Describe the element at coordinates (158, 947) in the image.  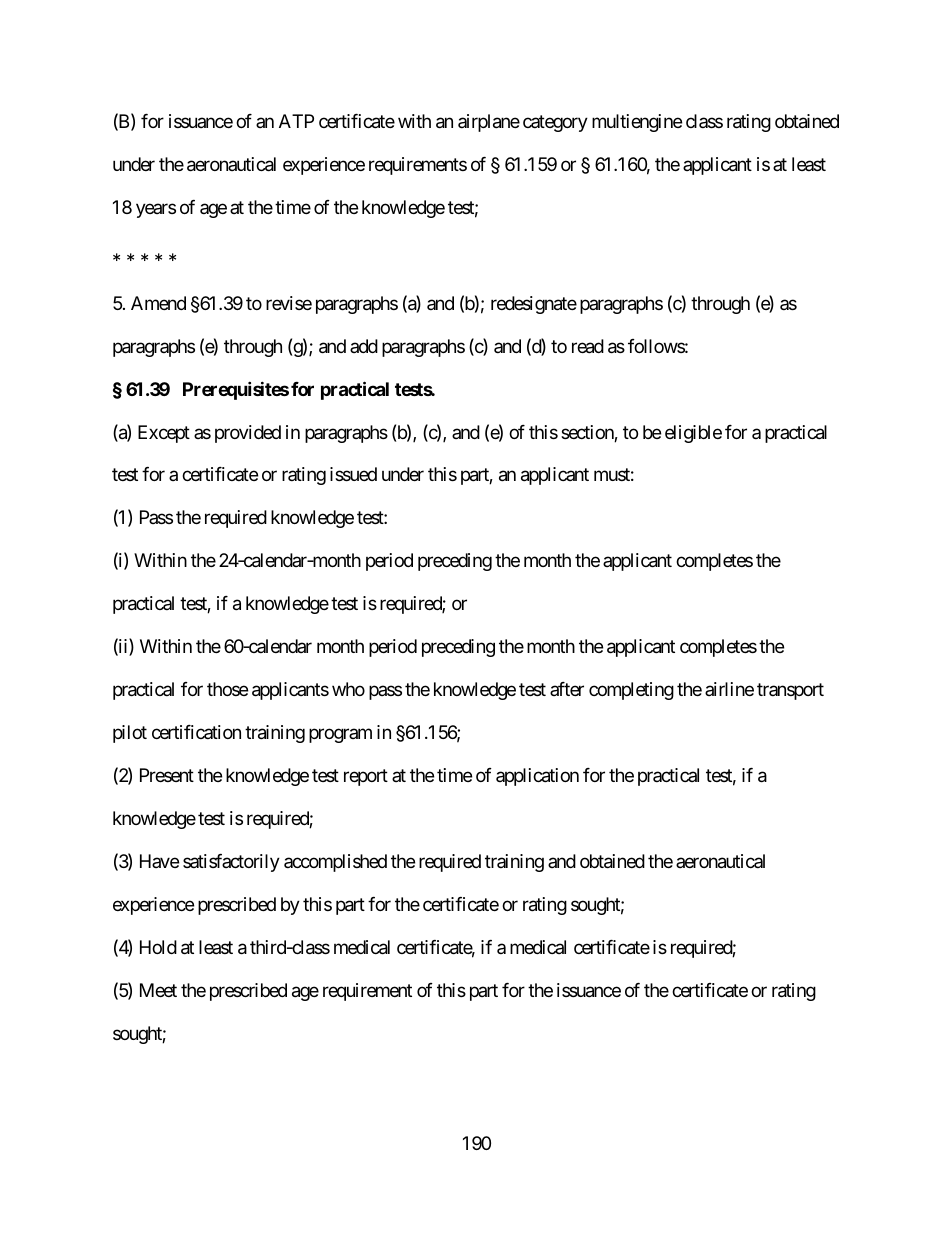
I see `Hold` at that location.
